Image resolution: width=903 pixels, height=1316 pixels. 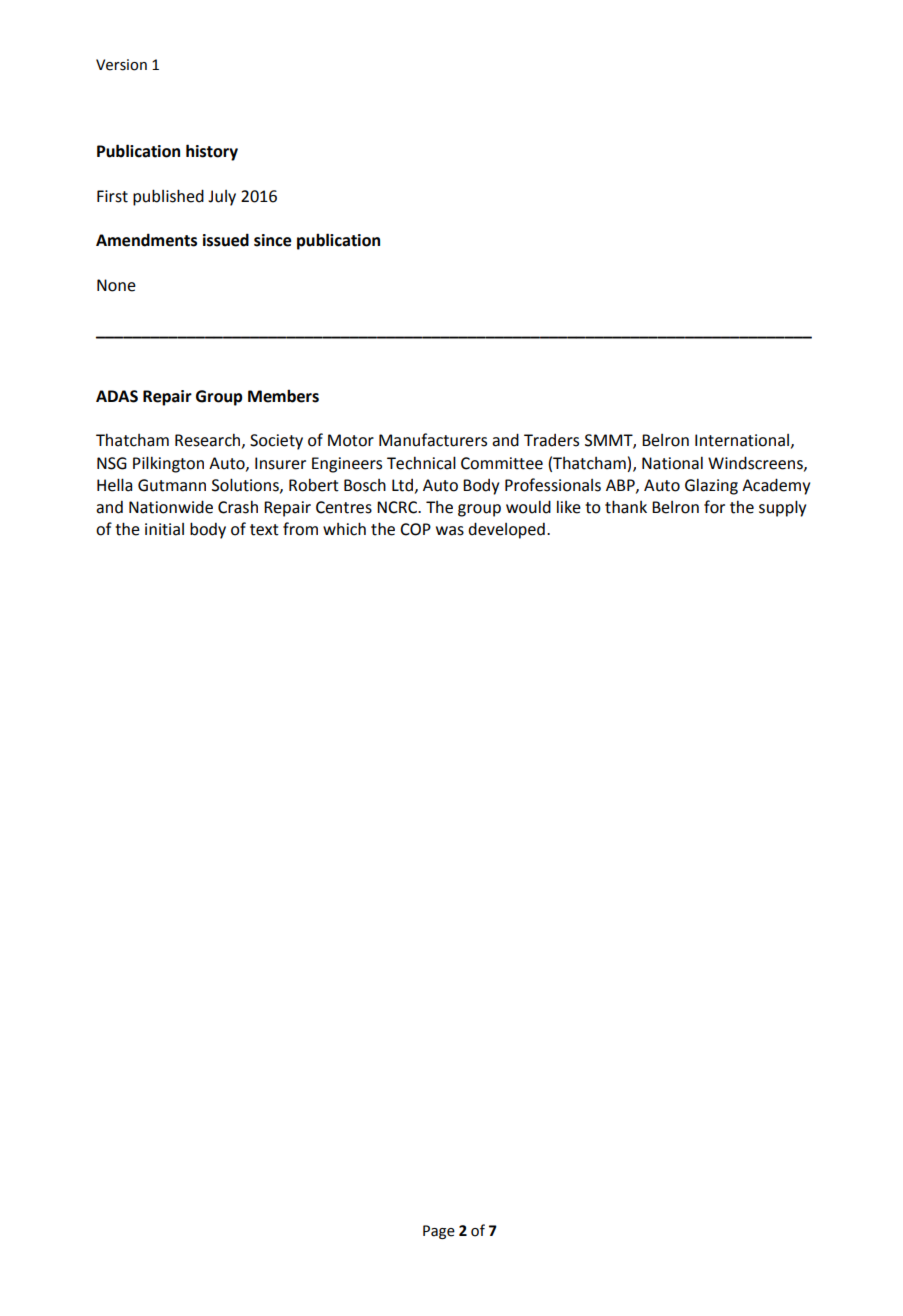 I want to click on since, so click(x=273, y=240).
